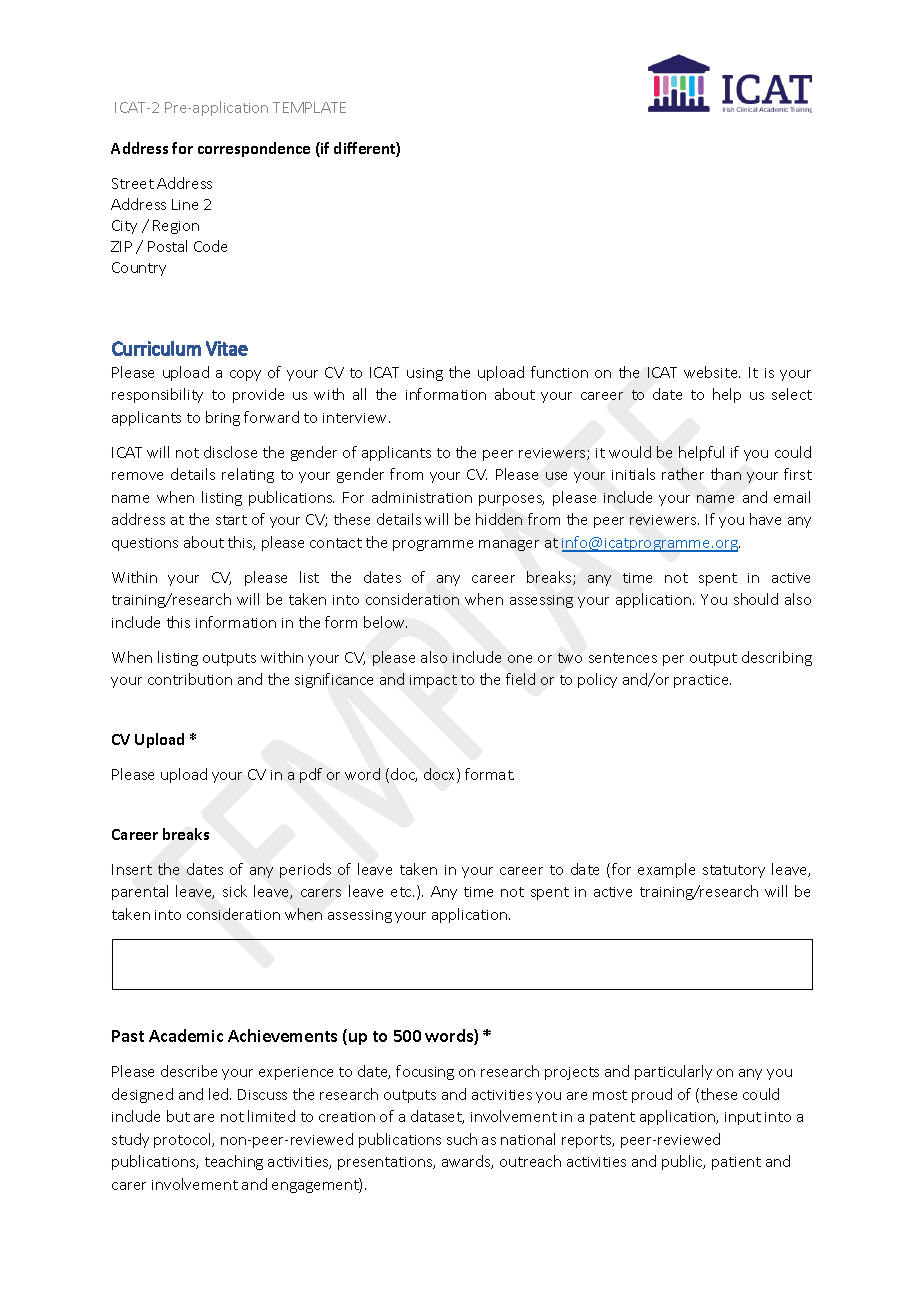  Describe the element at coordinates (254, 149) in the document. I see `correspondence` at that location.
